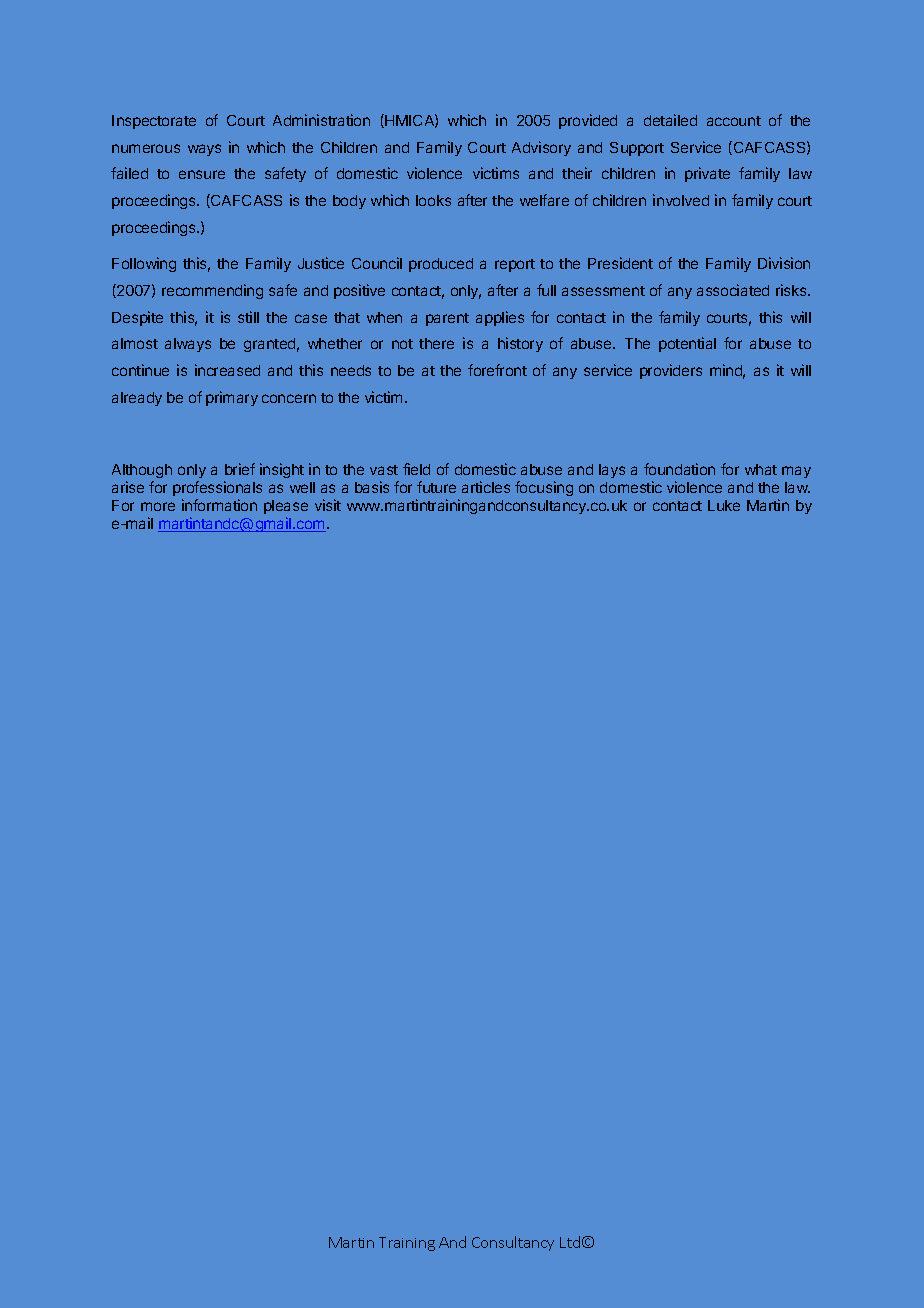 This image has width=924, height=1308. I want to click on account, so click(734, 121).
